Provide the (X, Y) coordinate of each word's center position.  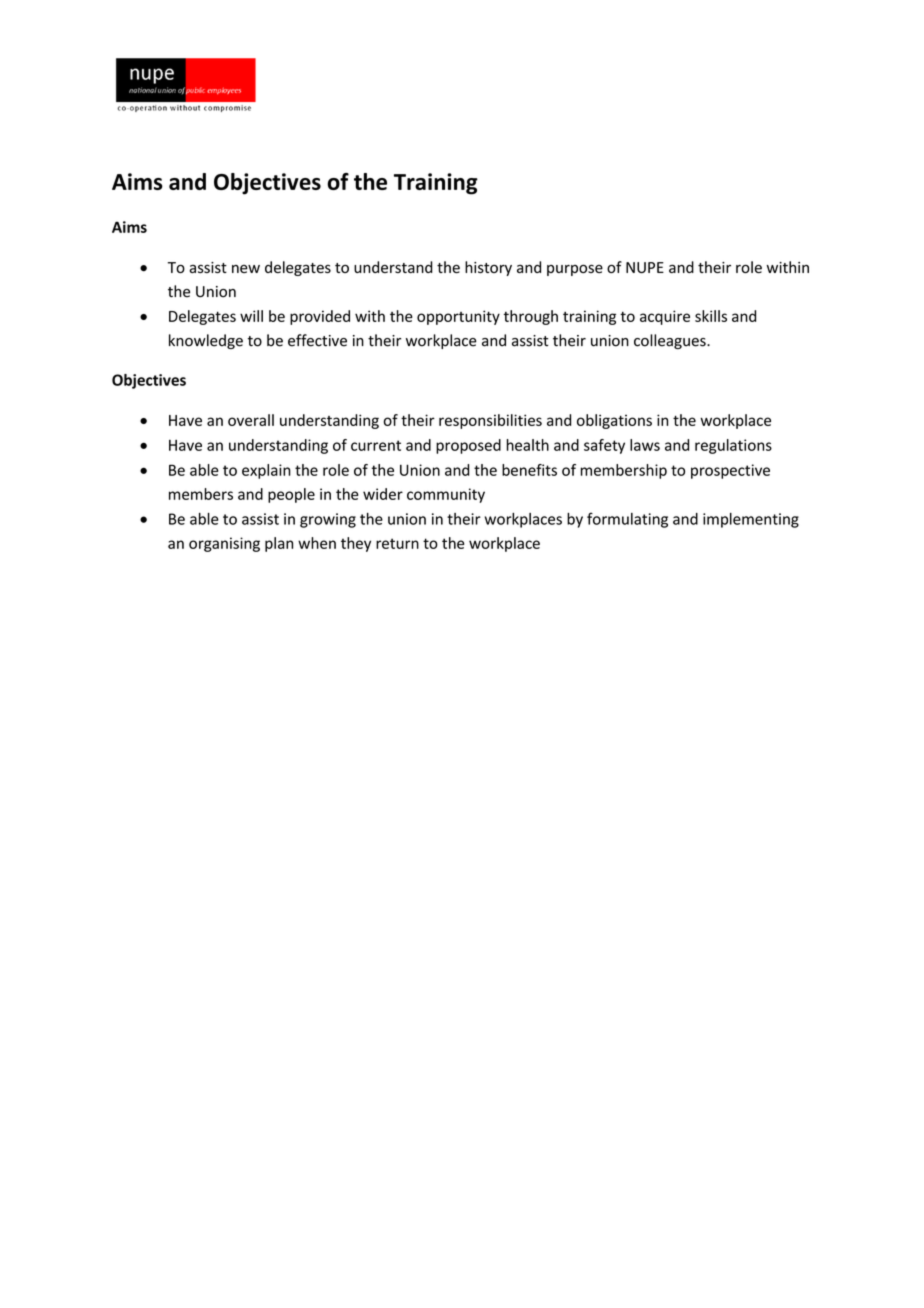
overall (251, 420)
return (397, 543)
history (488, 268)
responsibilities (490, 421)
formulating (627, 520)
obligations (614, 421)
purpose (575, 270)
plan (279, 544)
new (246, 269)
